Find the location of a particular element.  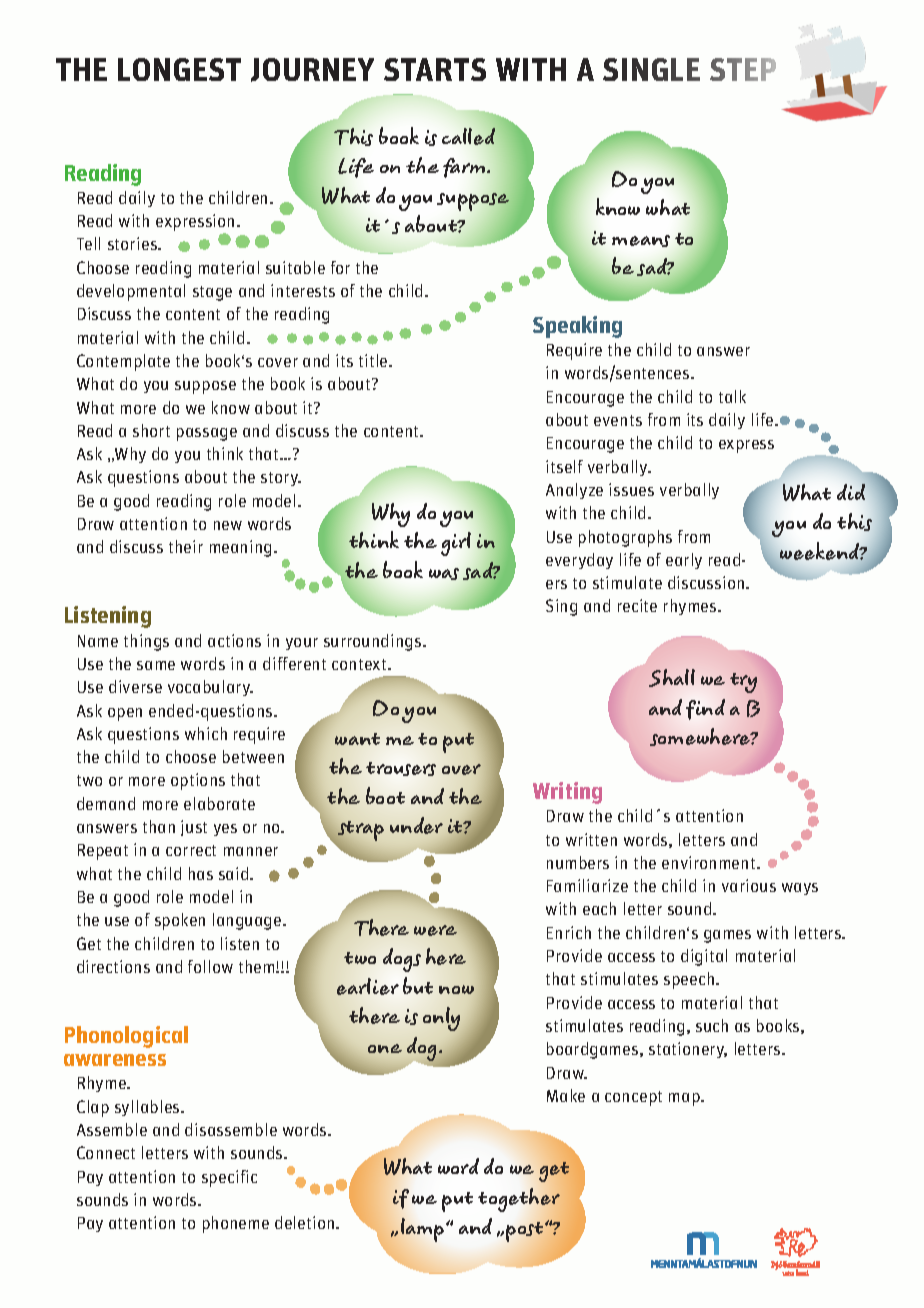

lamp is located at coordinates (424, 1230).
